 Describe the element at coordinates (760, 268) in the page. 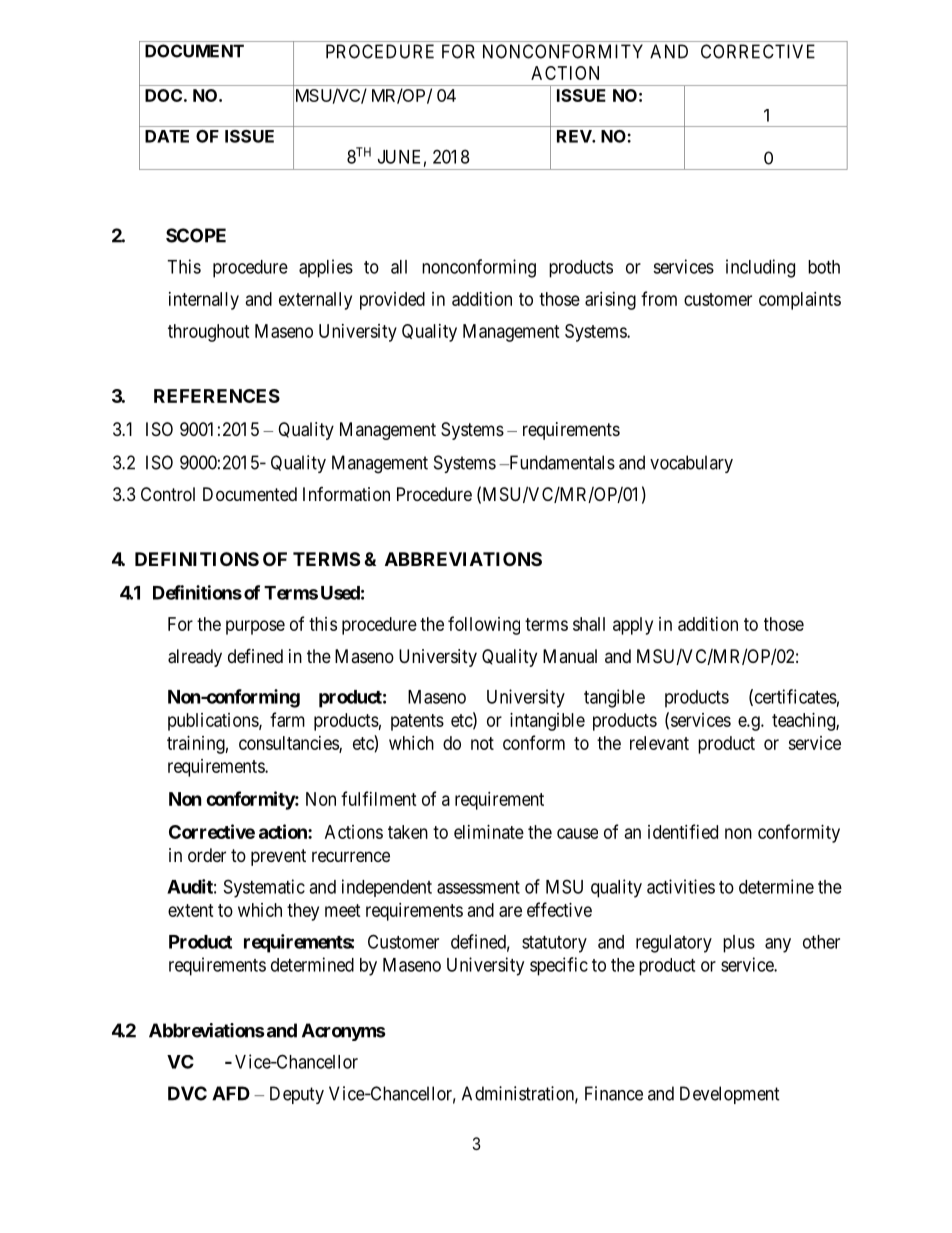

I see `including` at that location.
